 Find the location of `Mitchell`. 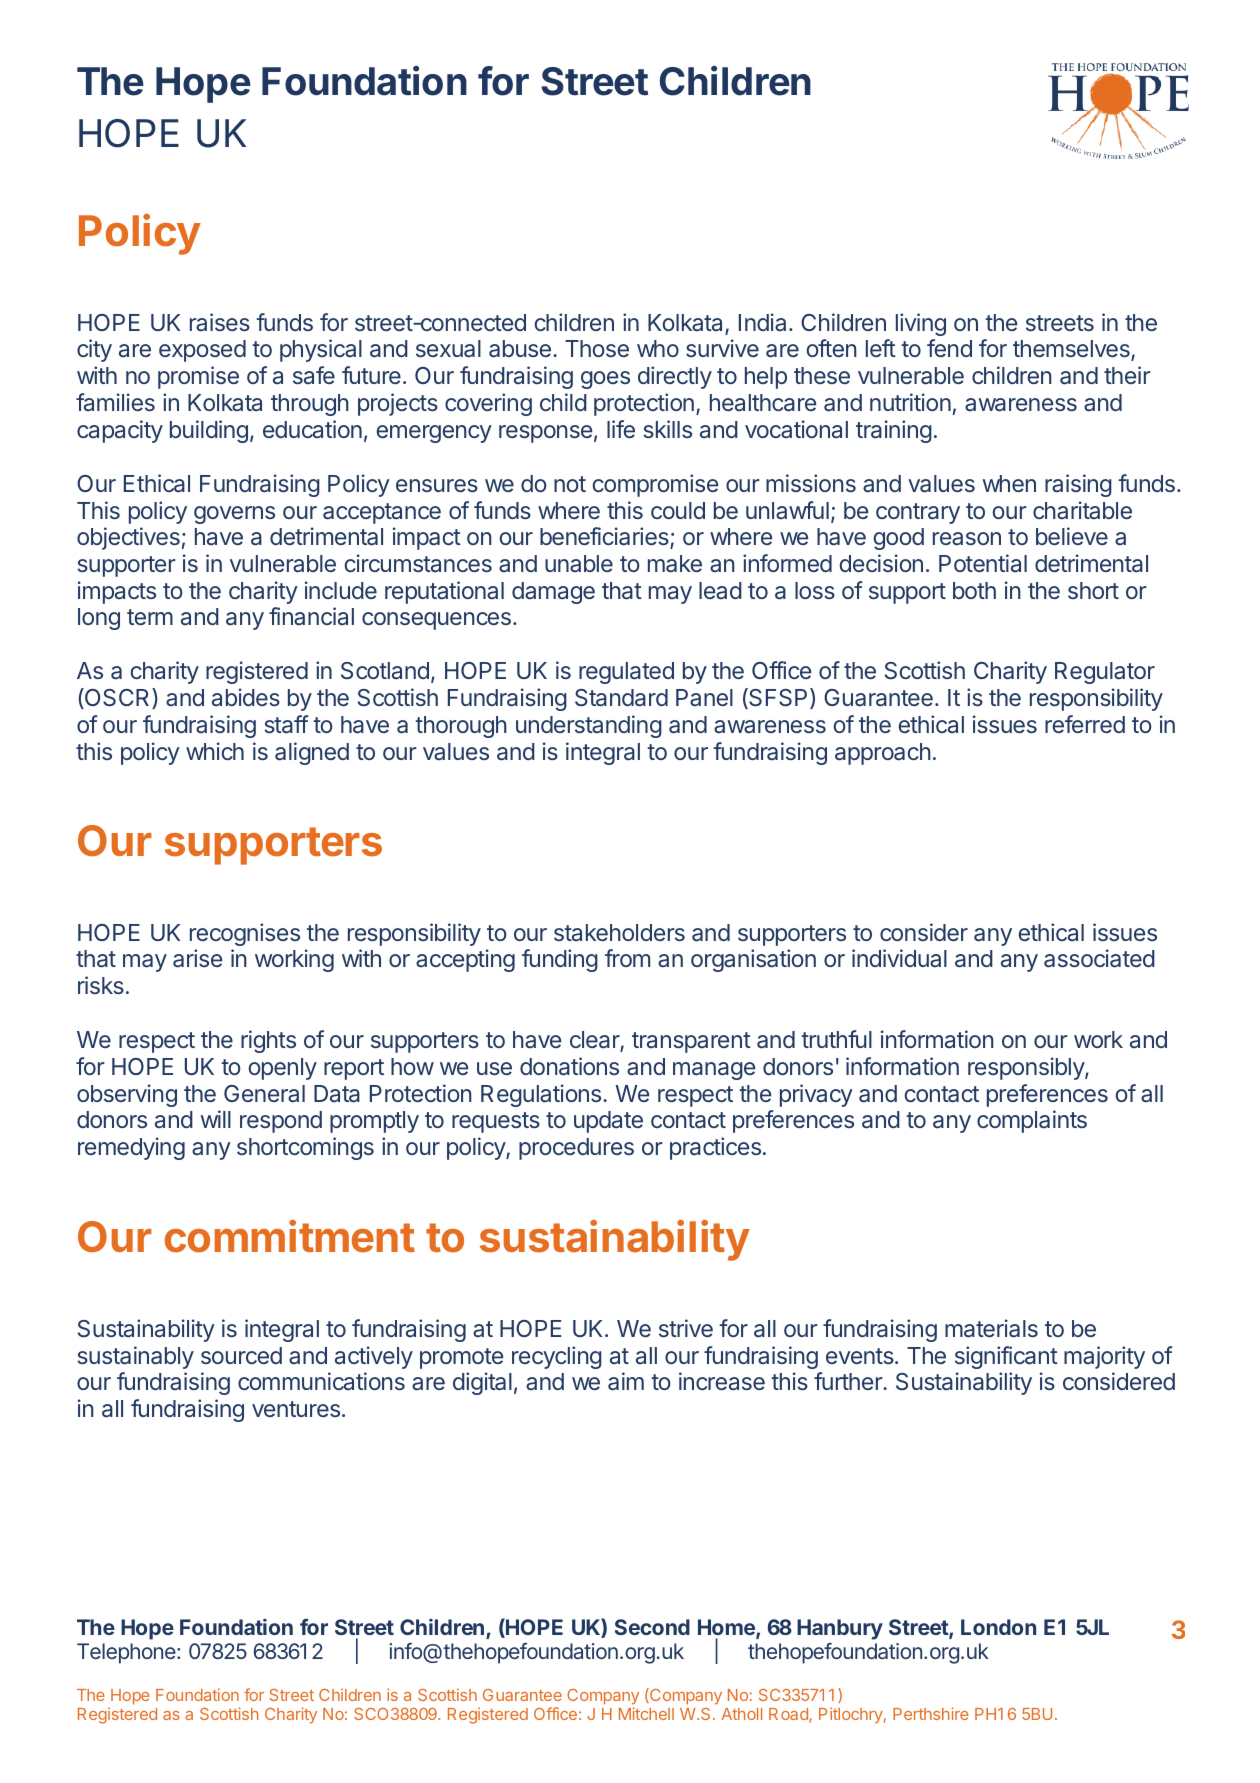

Mitchell is located at coordinates (646, 1713).
